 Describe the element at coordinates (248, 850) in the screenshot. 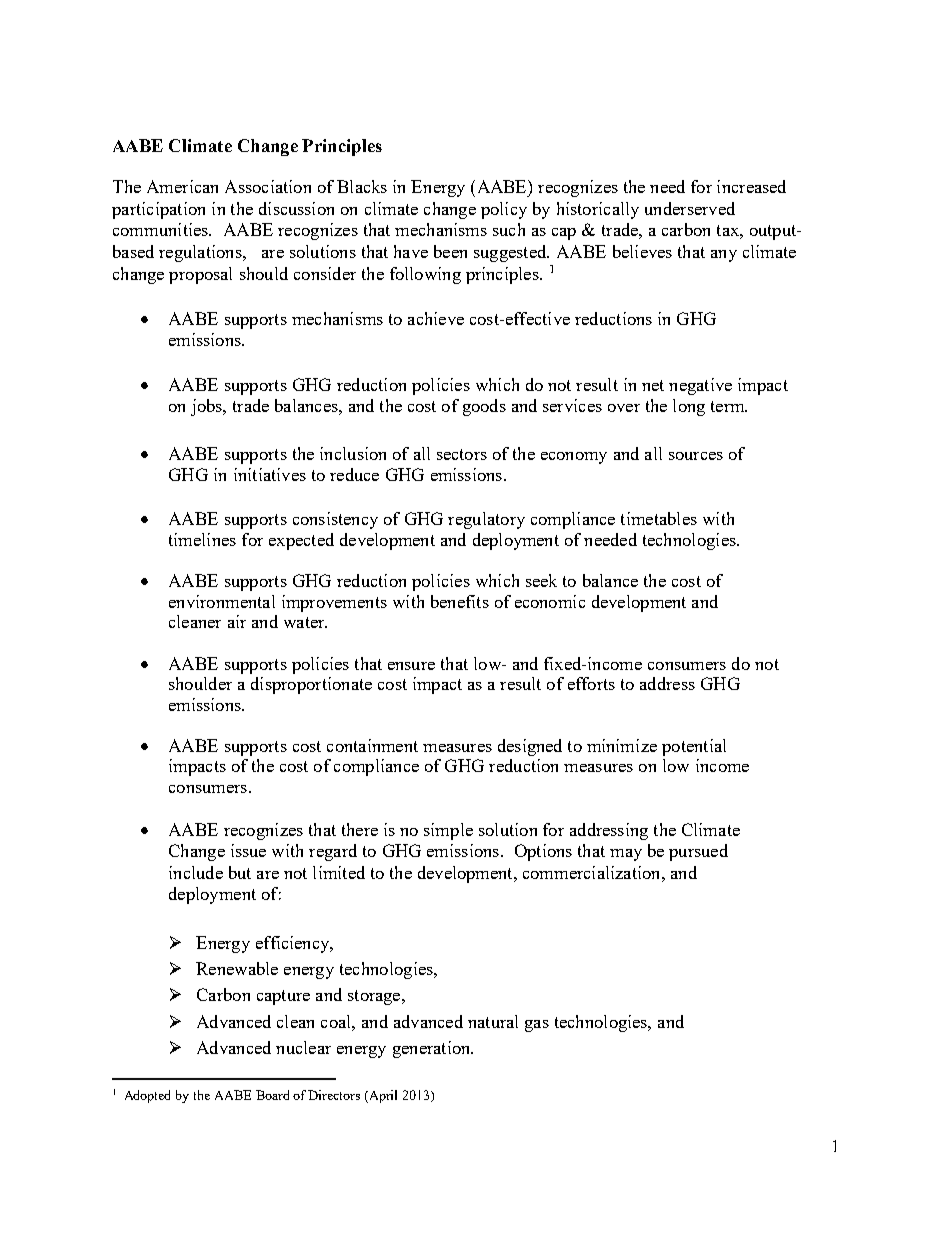

I see `issue` at that location.
